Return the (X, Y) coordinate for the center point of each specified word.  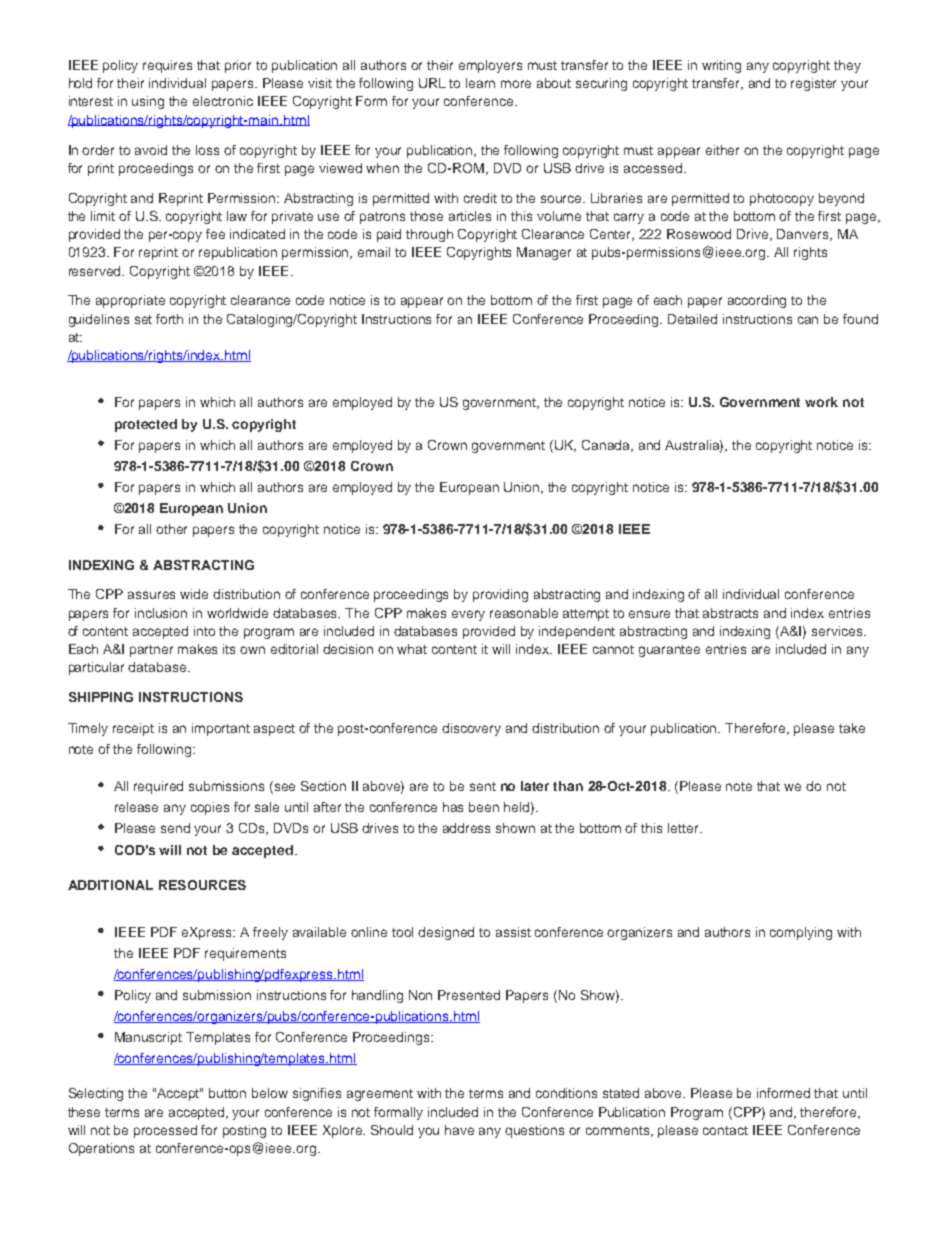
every (468, 615)
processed (165, 1131)
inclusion (161, 613)
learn (480, 83)
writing (721, 66)
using (148, 102)
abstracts (730, 613)
